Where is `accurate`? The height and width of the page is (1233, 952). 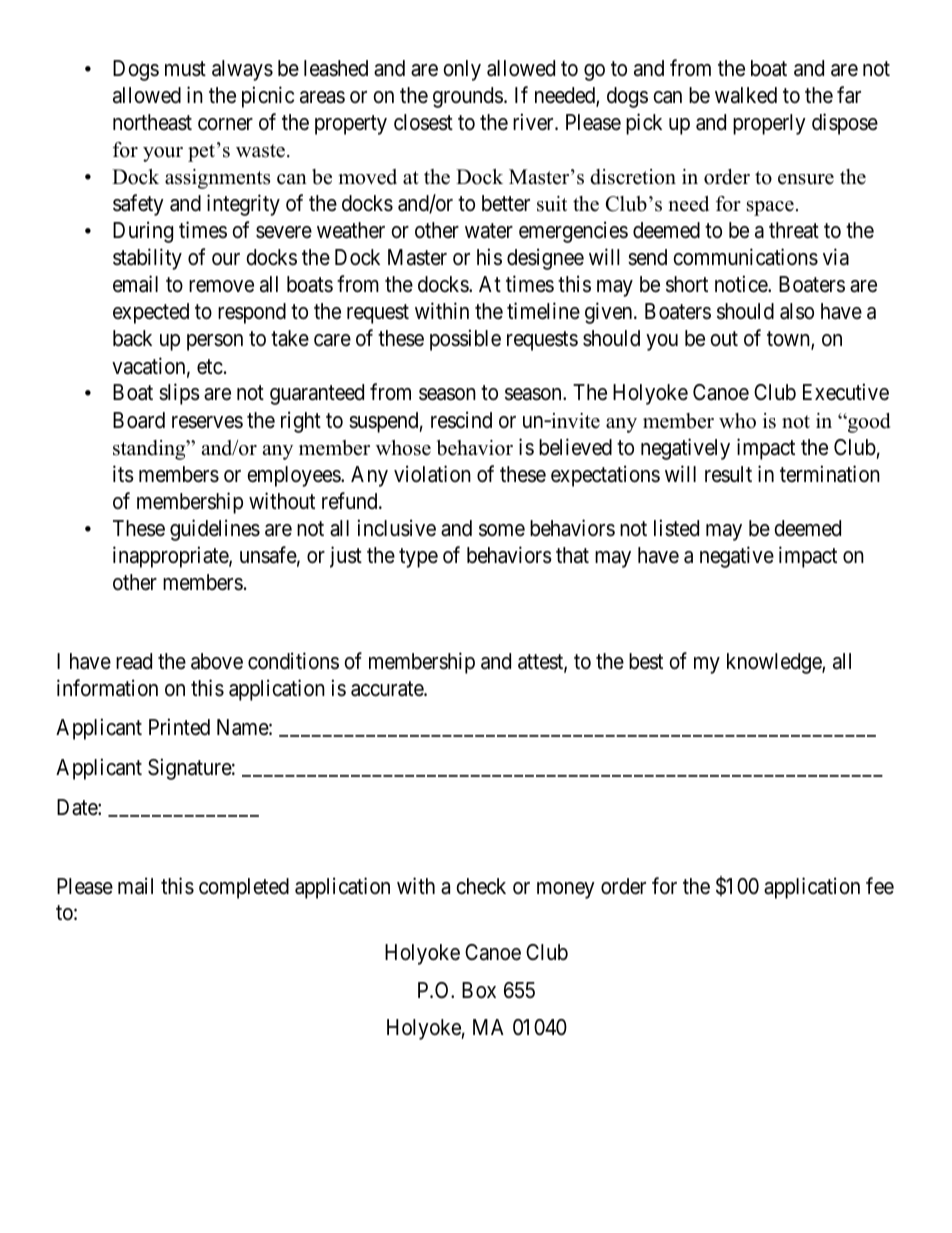 accurate is located at coordinates (388, 689).
